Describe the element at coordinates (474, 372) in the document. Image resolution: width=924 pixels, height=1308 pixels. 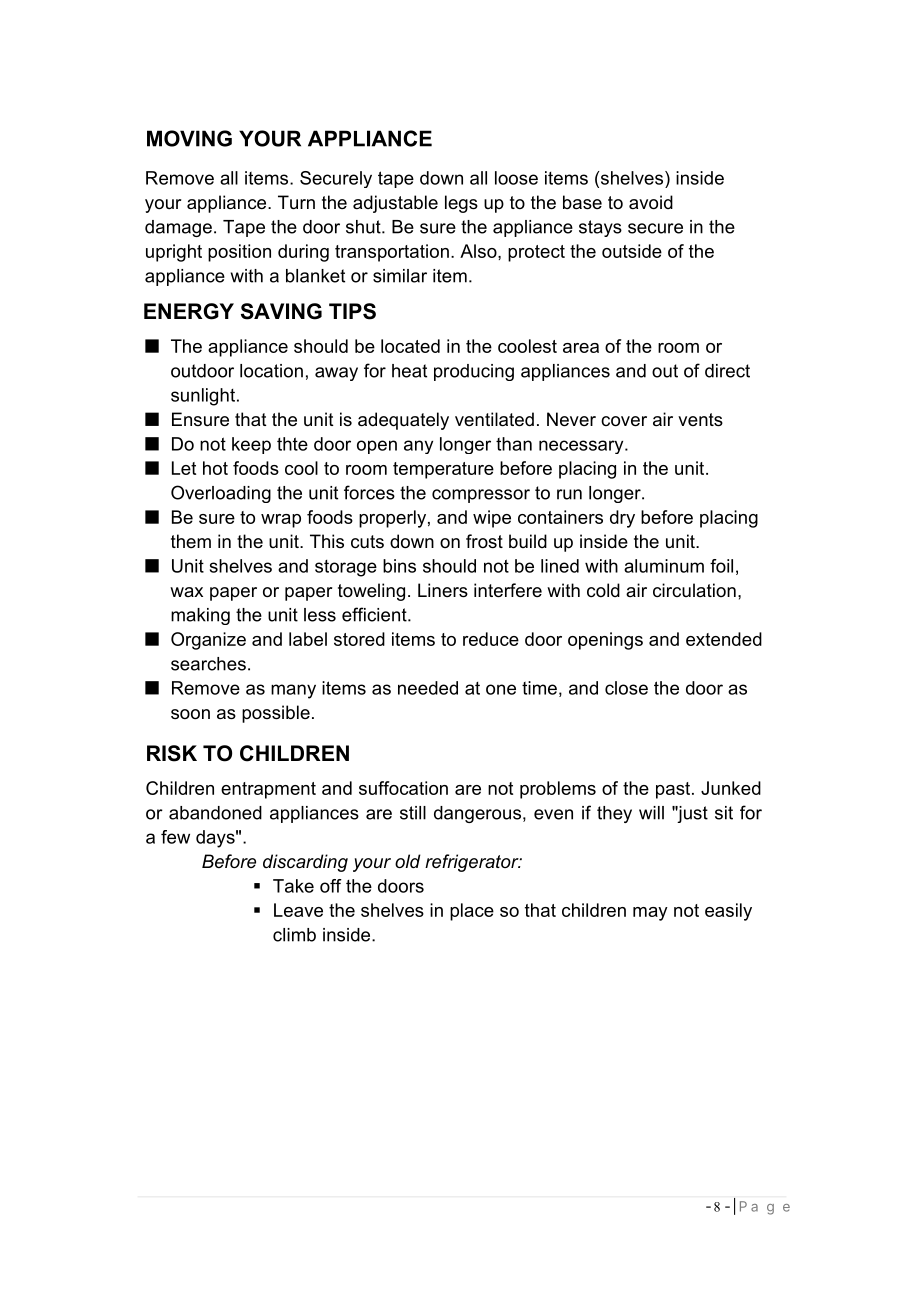
I see `producing` at that location.
